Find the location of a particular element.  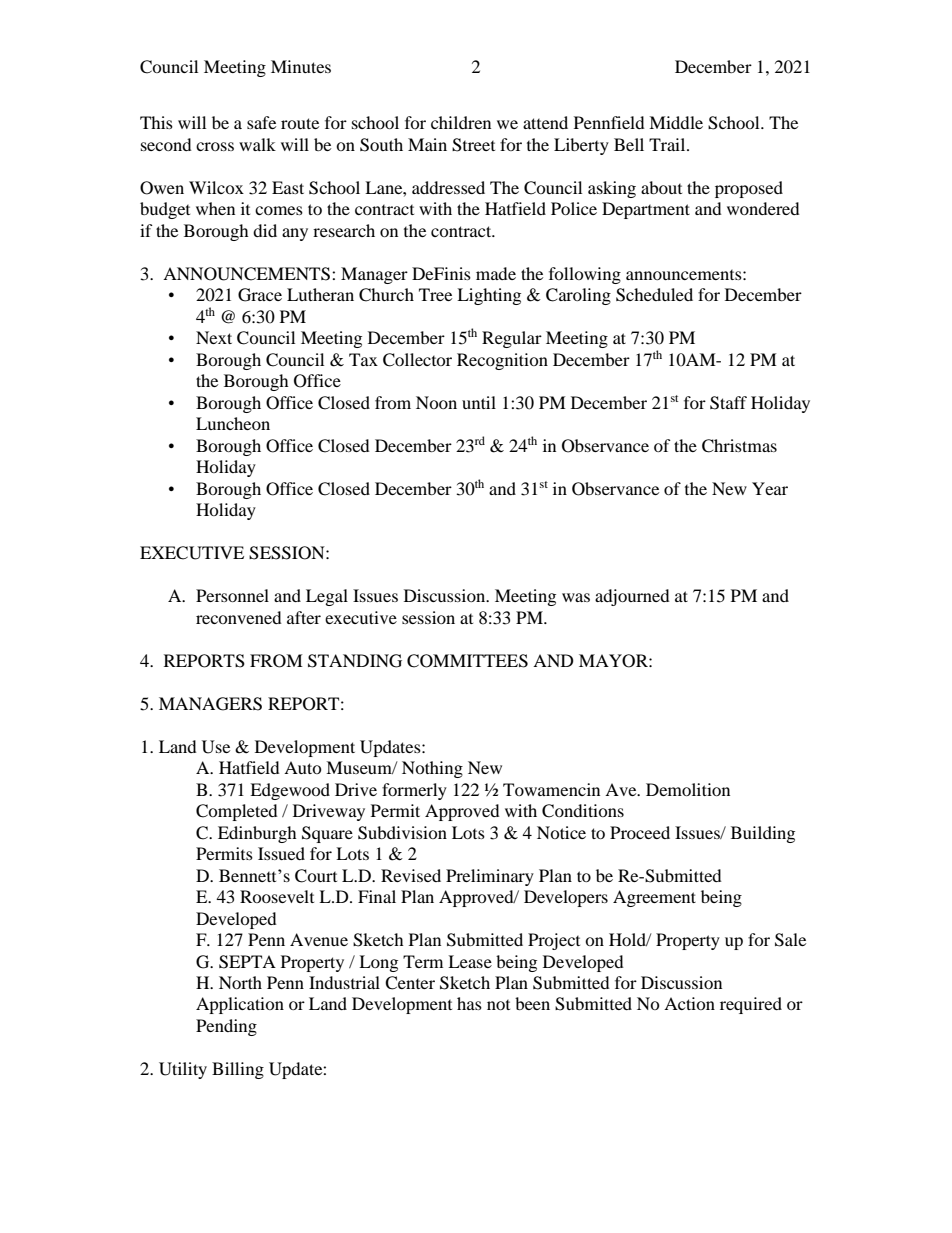

Nothing is located at coordinates (432, 769).
